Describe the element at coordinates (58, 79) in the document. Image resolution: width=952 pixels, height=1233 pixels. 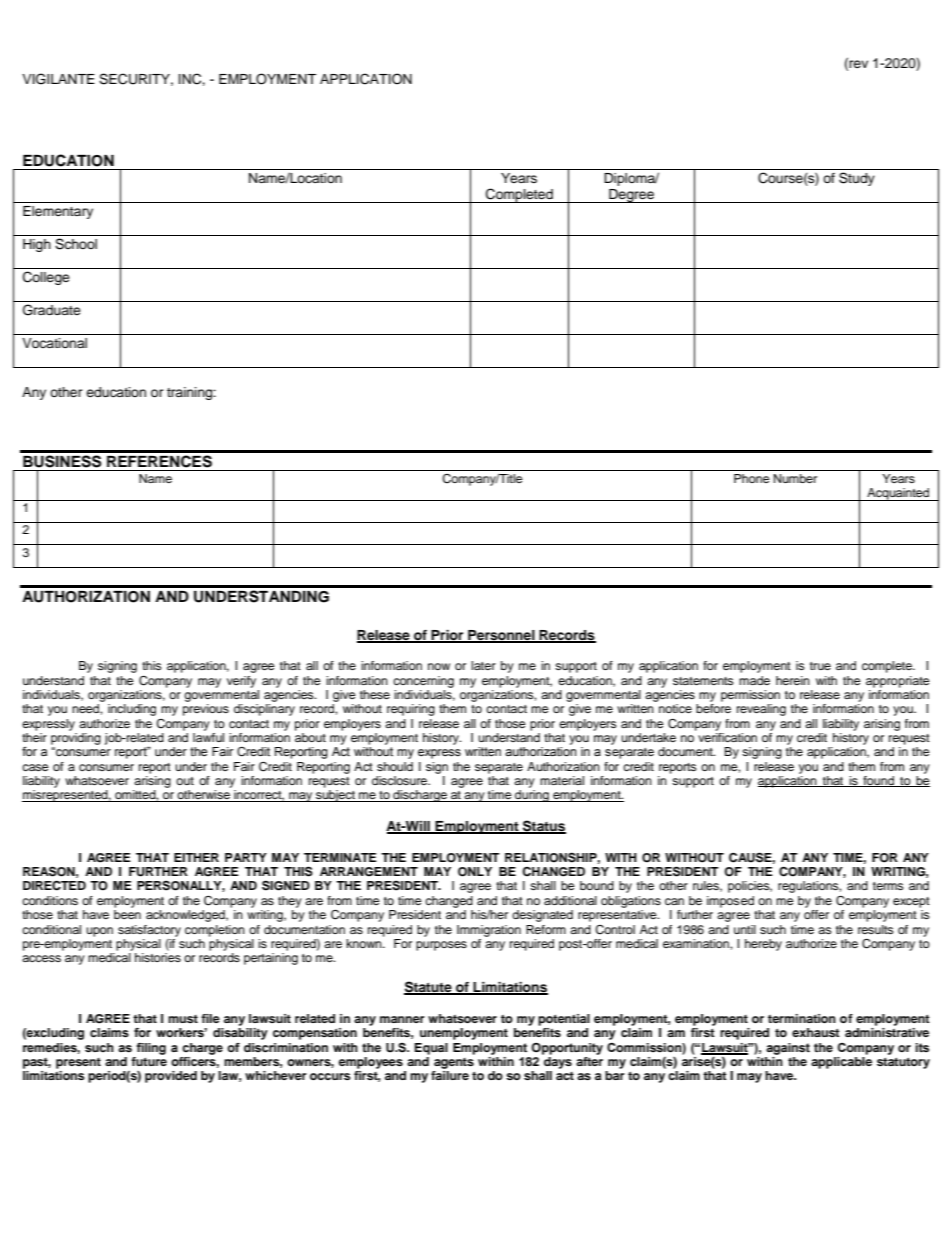
I see `VIGILANTE` at that location.
